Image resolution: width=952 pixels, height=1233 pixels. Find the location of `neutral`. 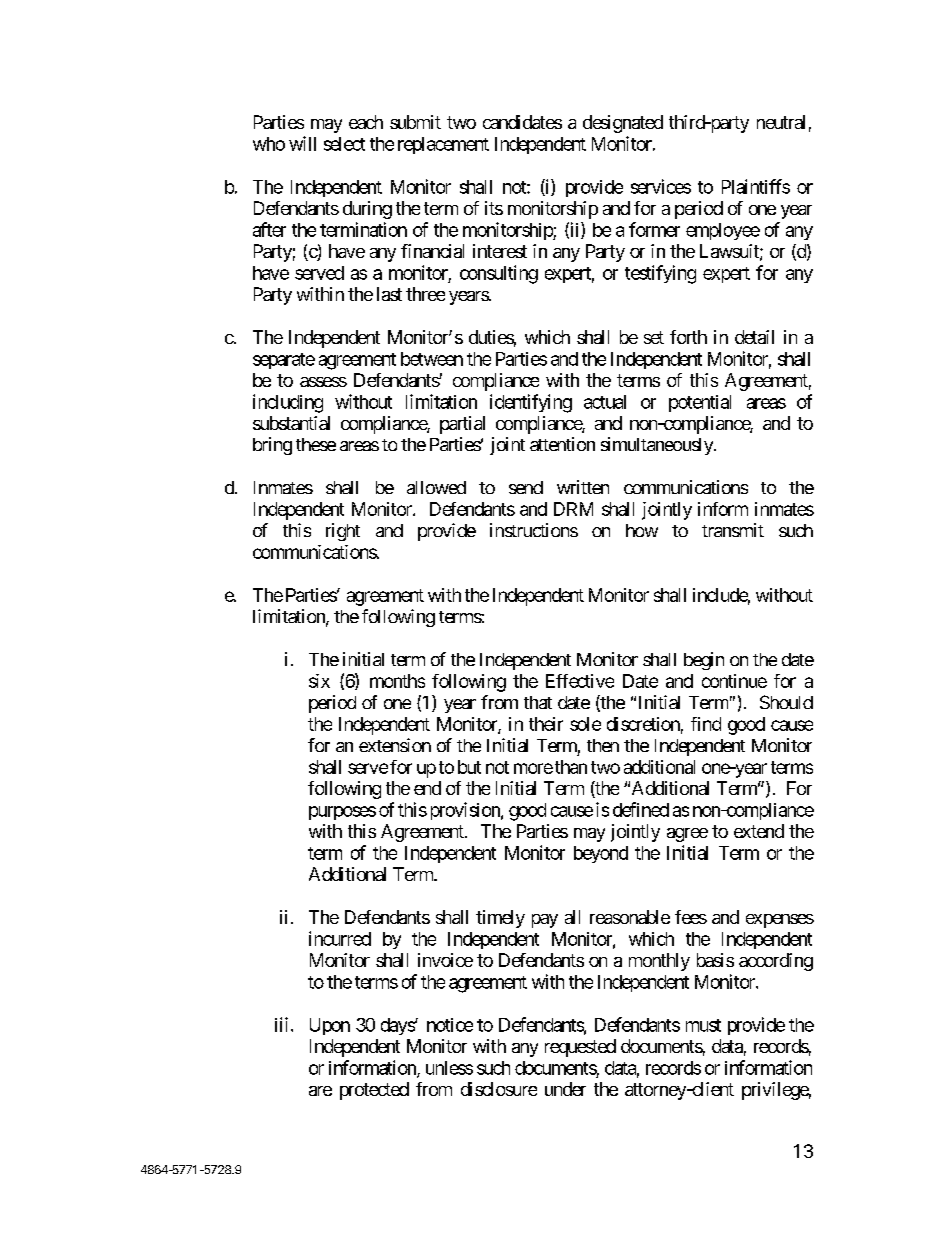

neutral is located at coordinates (781, 122).
